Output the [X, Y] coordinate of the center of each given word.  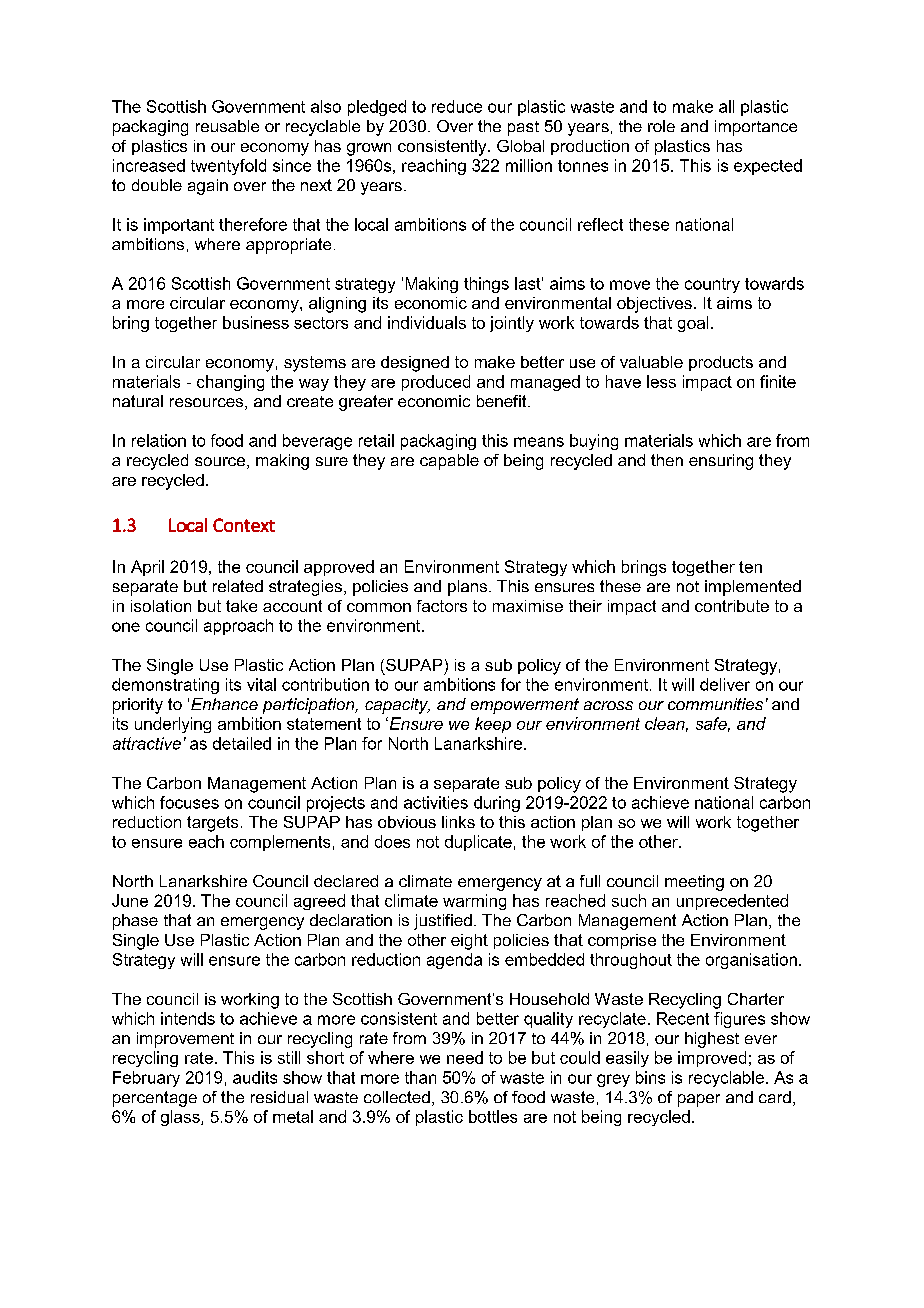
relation [159, 440]
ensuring [721, 462]
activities [436, 802]
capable [449, 462]
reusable [227, 126]
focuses [189, 802]
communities [715, 704]
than [420, 1077]
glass [181, 1118]
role [661, 126]
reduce [457, 106]
